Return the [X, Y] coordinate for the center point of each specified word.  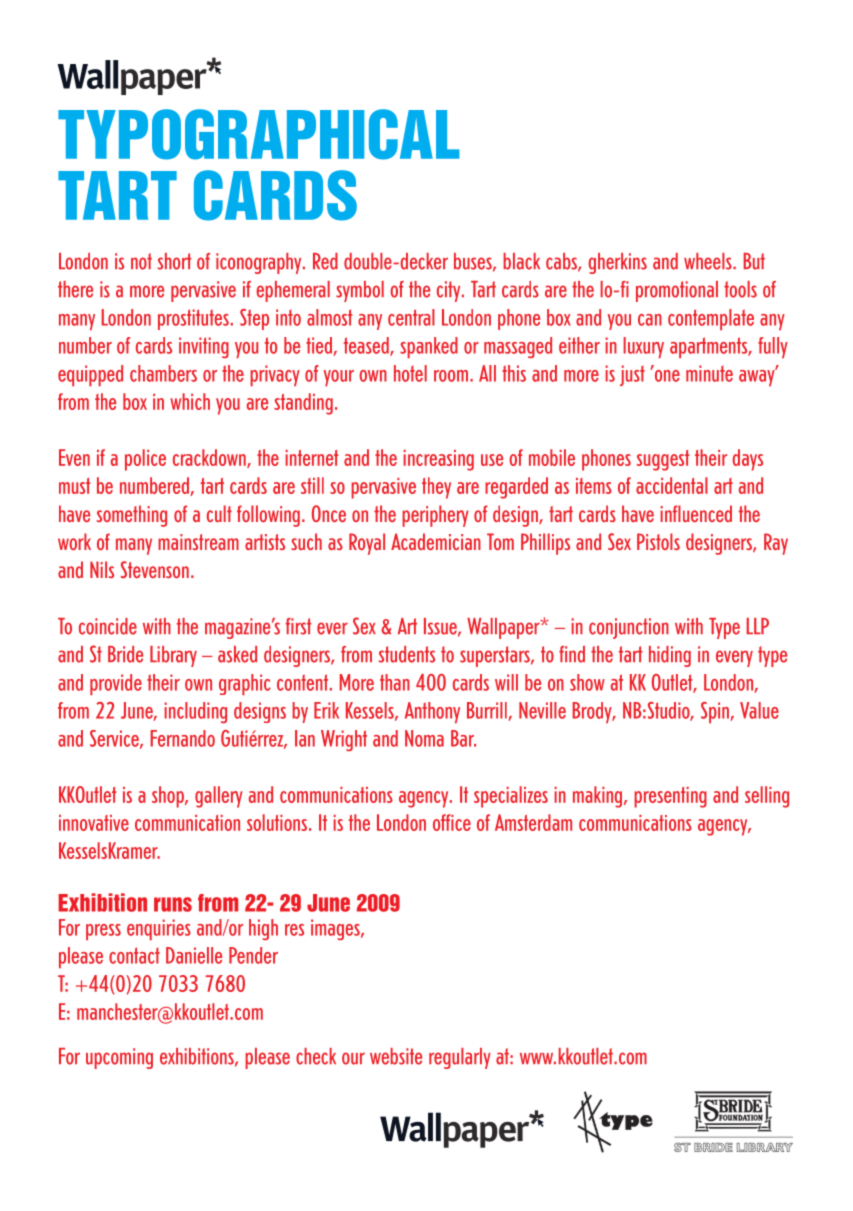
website [396, 1056]
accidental [672, 485]
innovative [94, 823]
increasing [438, 460]
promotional [677, 291]
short [175, 261]
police [145, 460]
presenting [670, 797]
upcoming [119, 1058]
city [450, 291]
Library [173, 656]
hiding [670, 656]
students [407, 654]
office [452, 822]
